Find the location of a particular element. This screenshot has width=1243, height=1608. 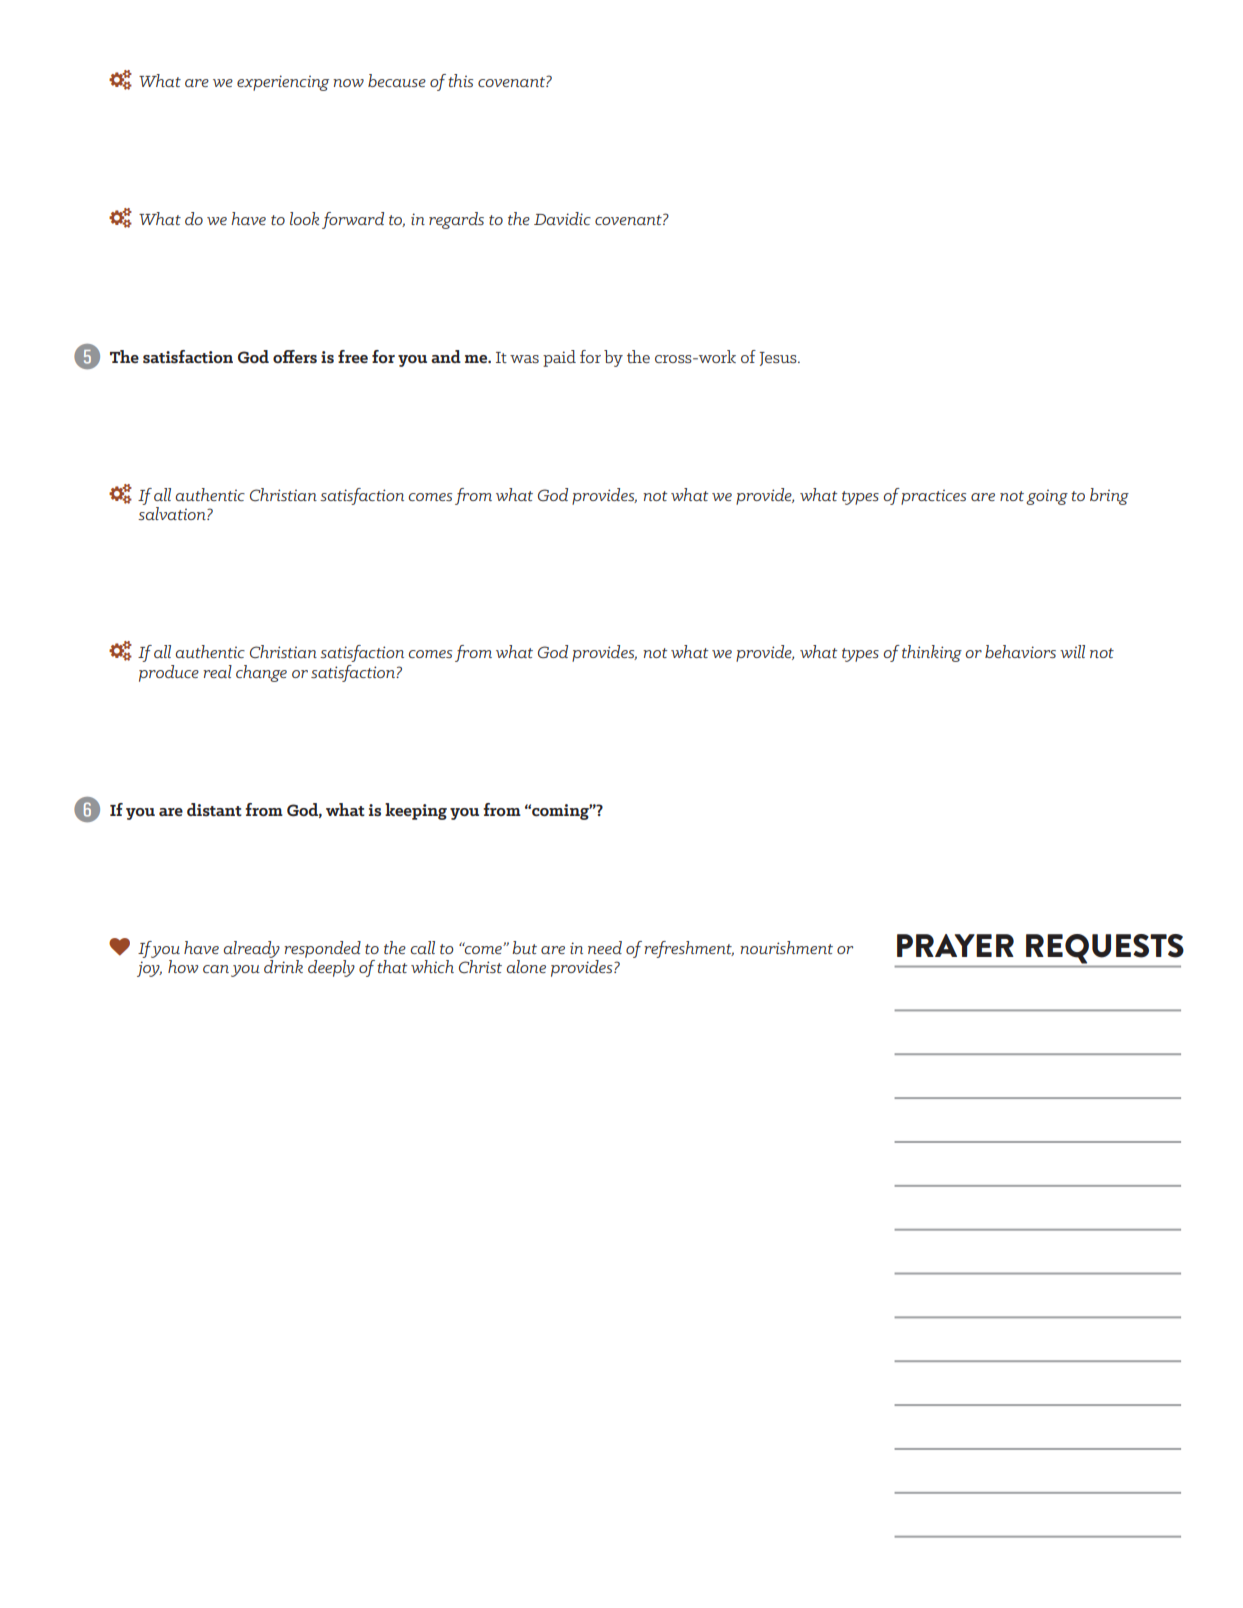

PRAYER is located at coordinates (955, 945).
